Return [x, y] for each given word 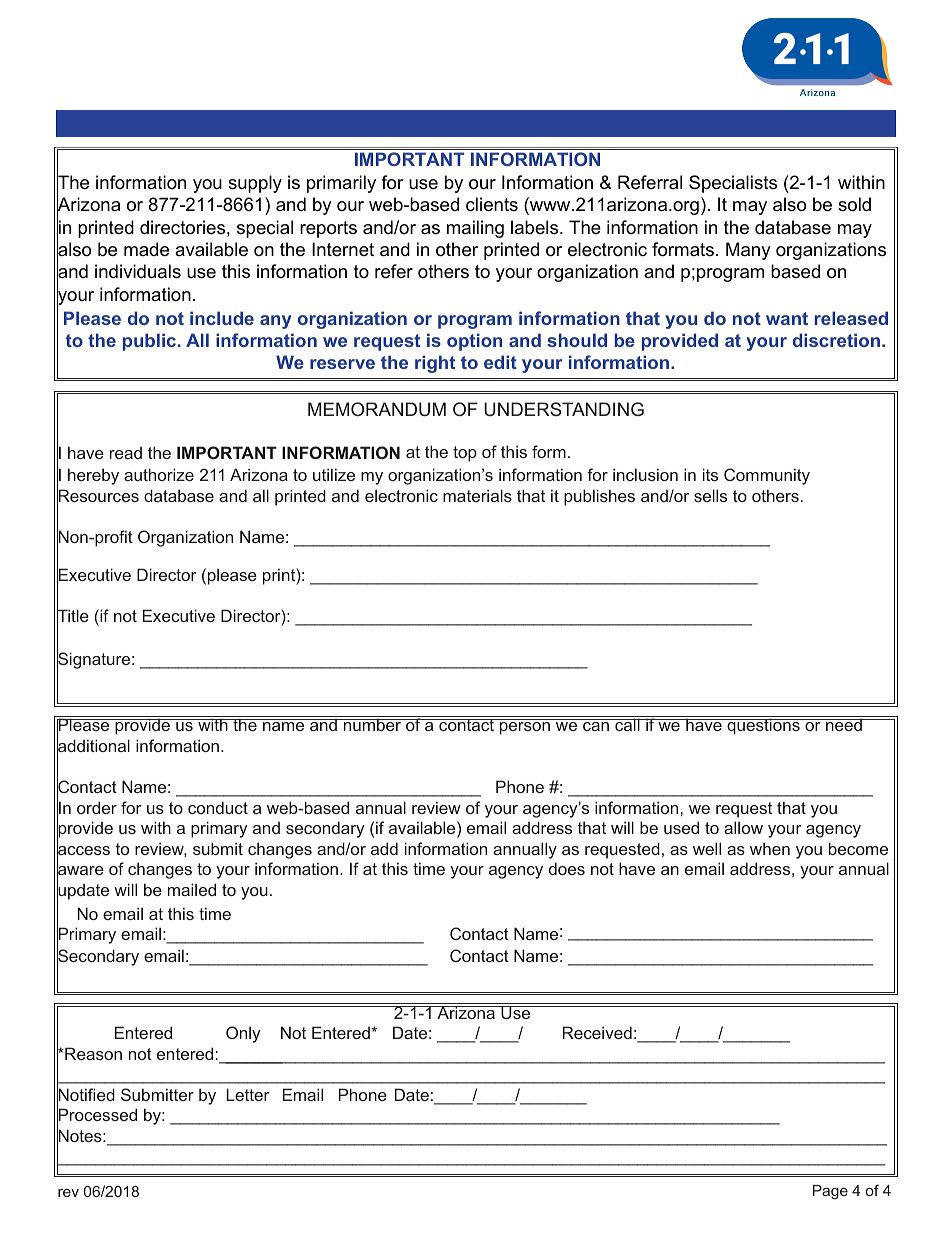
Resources [98, 496]
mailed [192, 889]
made [146, 249]
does [567, 868]
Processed [97, 1115]
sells [710, 495]
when [770, 848]
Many [748, 251]
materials [477, 495]
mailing [475, 229]
